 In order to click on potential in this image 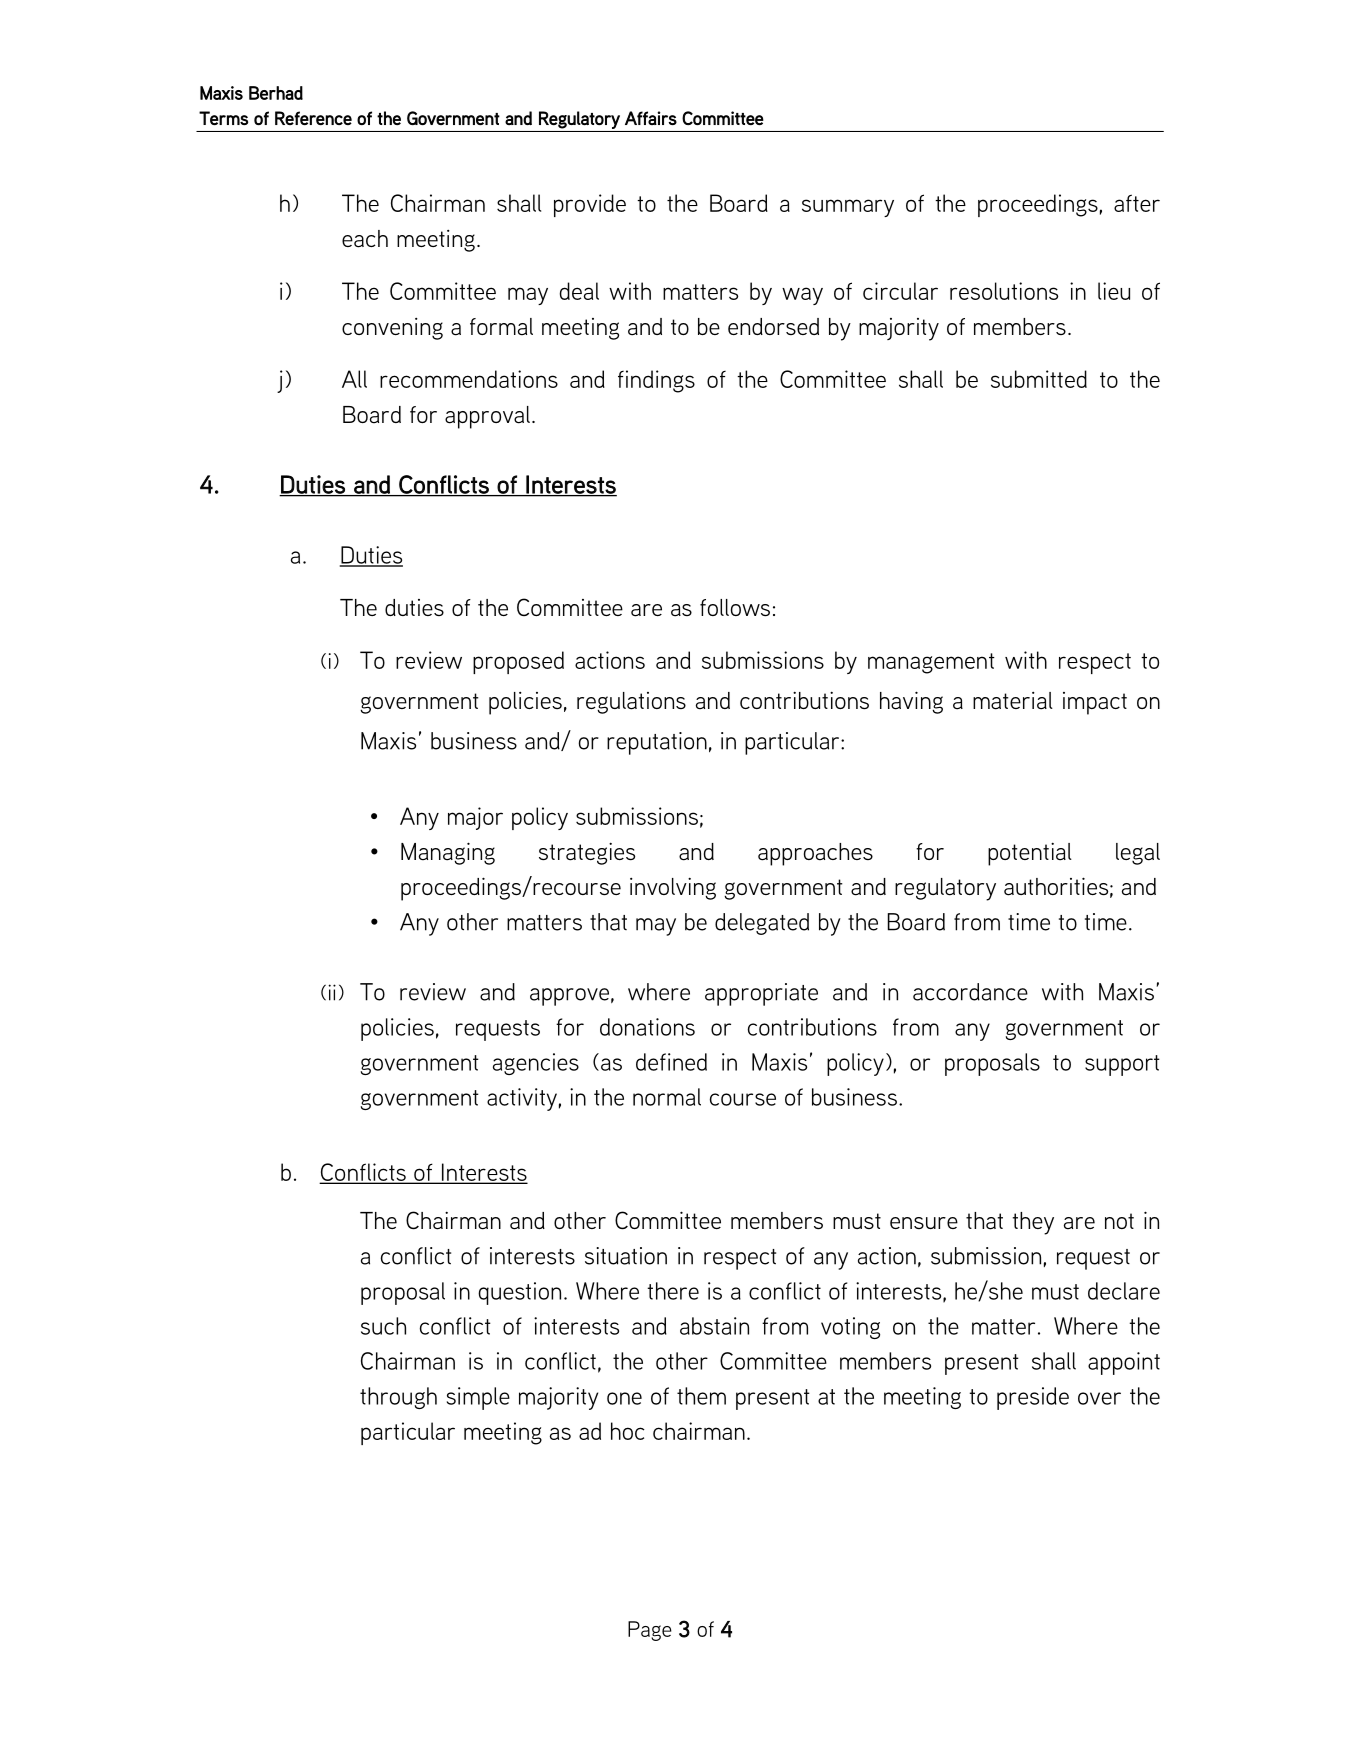, I will do `click(1030, 854)`.
